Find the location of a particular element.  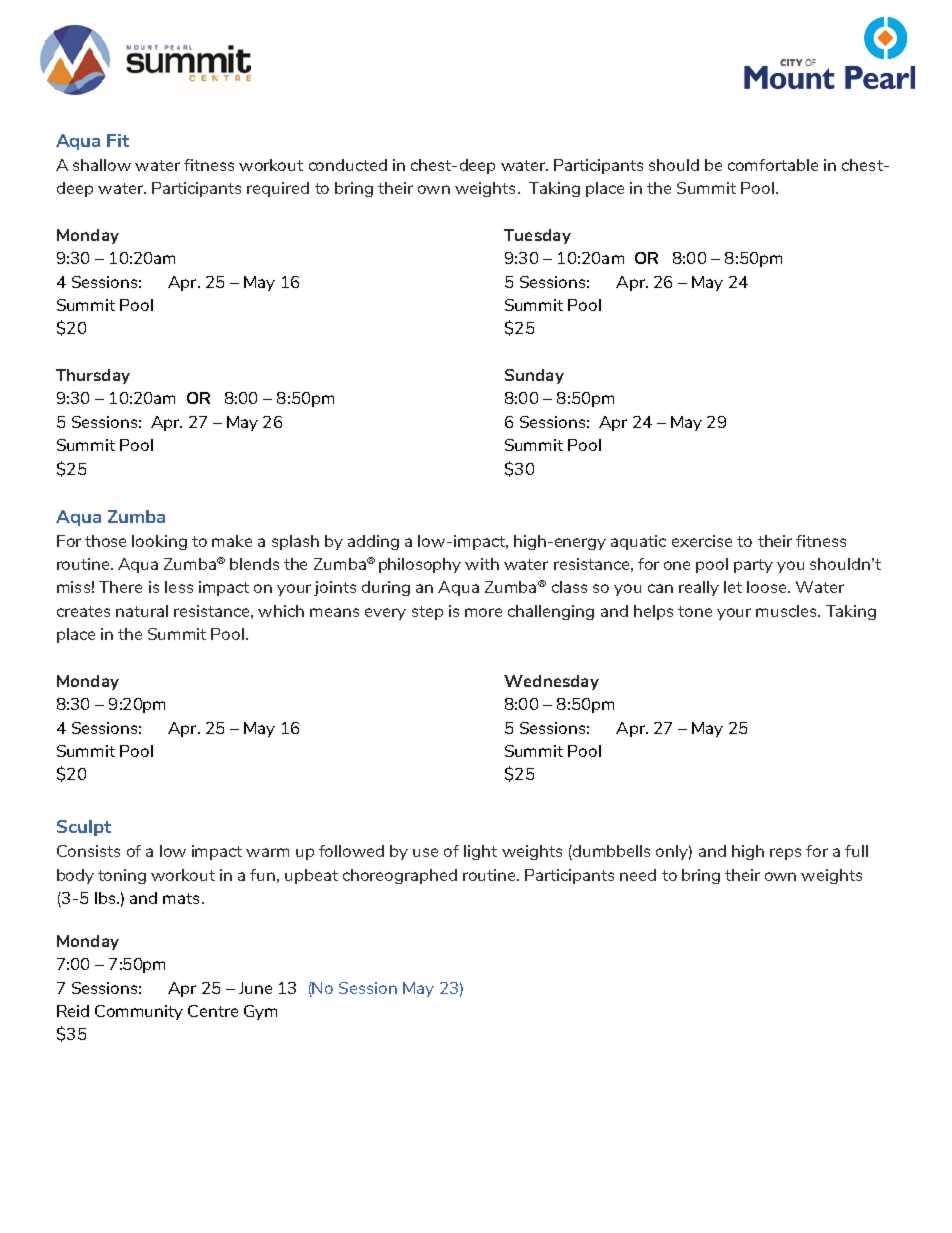

comfortable is located at coordinates (773, 165).
